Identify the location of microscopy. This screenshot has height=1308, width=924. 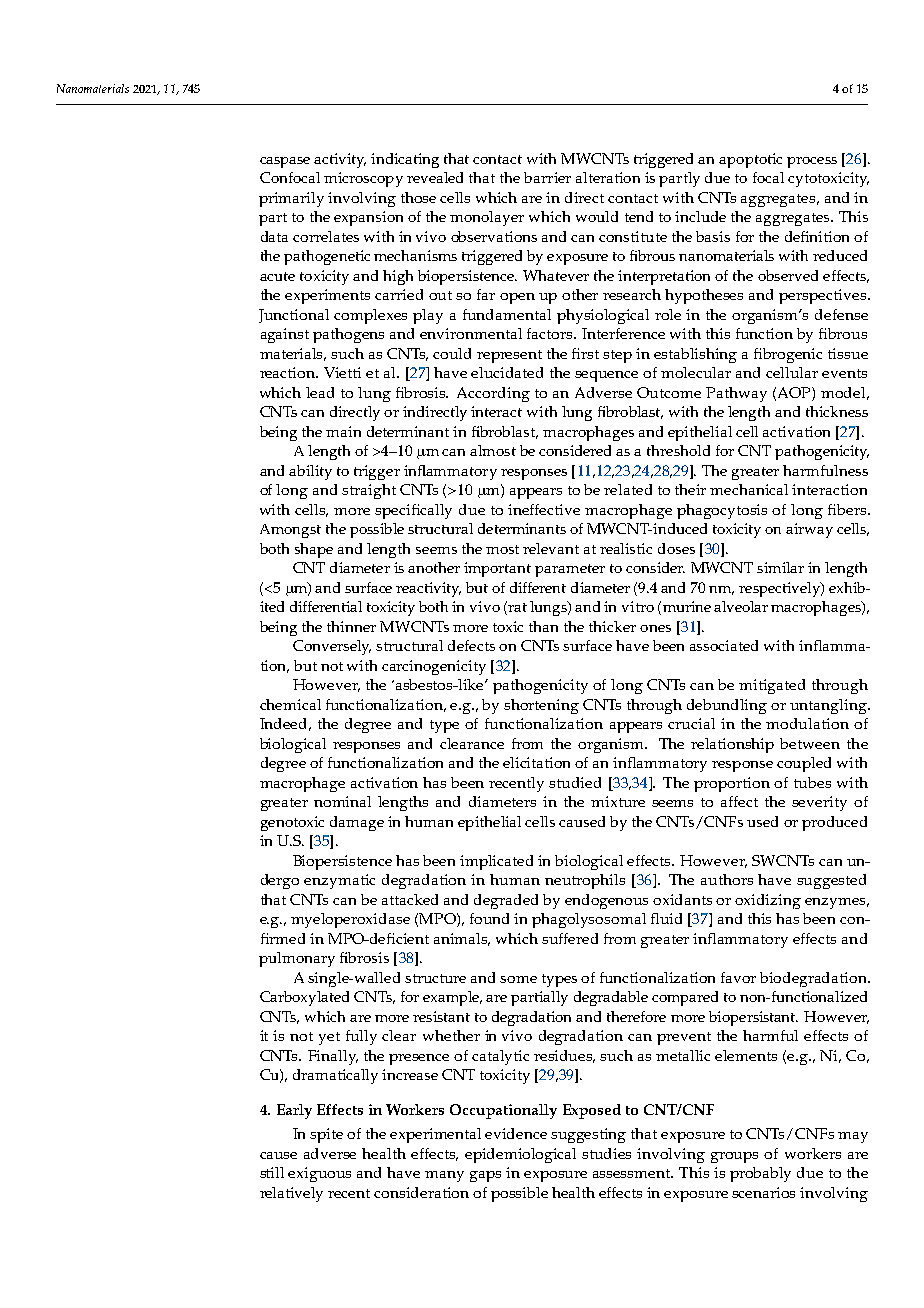
(363, 179).
